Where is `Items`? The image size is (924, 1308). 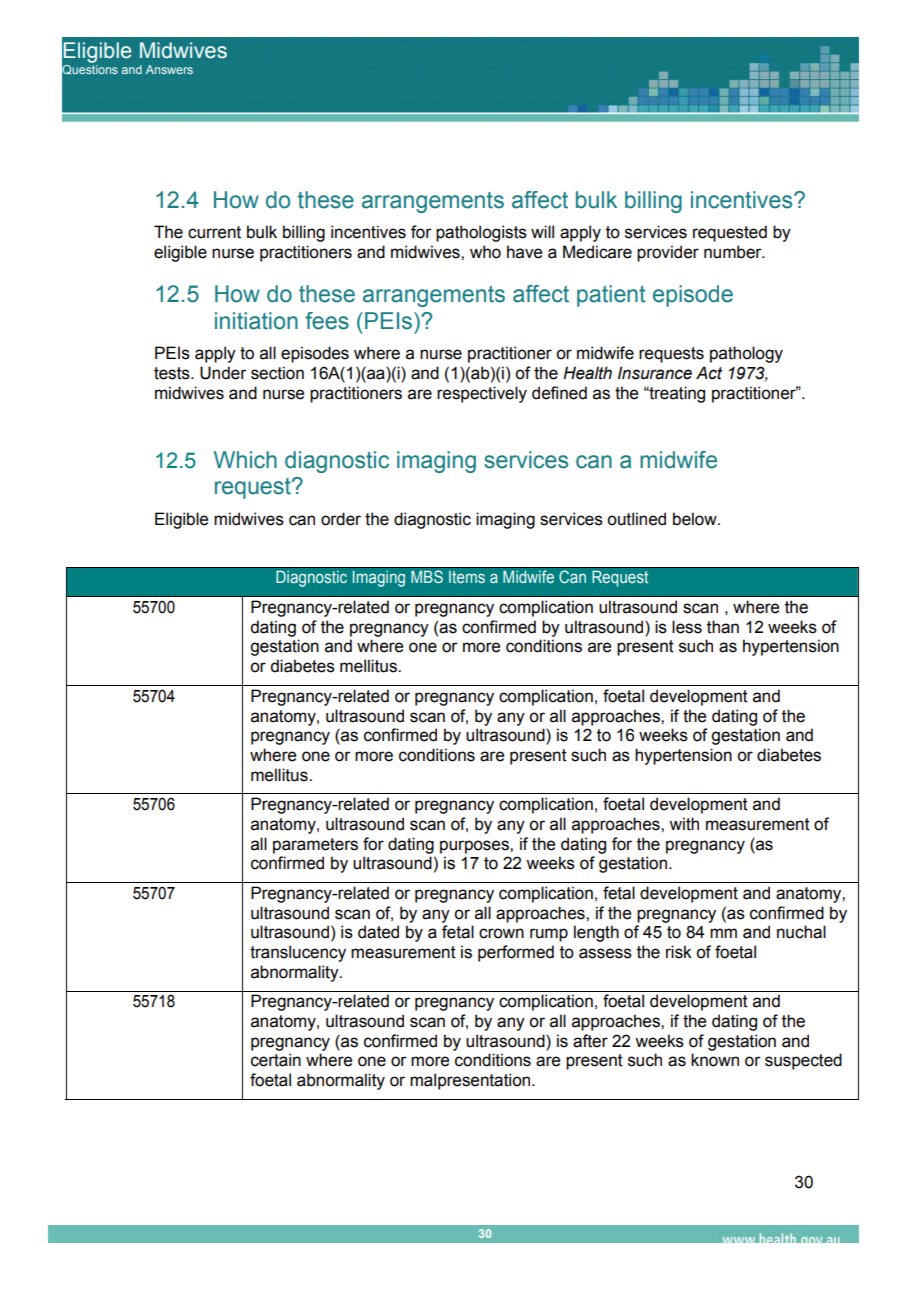
Items is located at coordinates (467, 577).
